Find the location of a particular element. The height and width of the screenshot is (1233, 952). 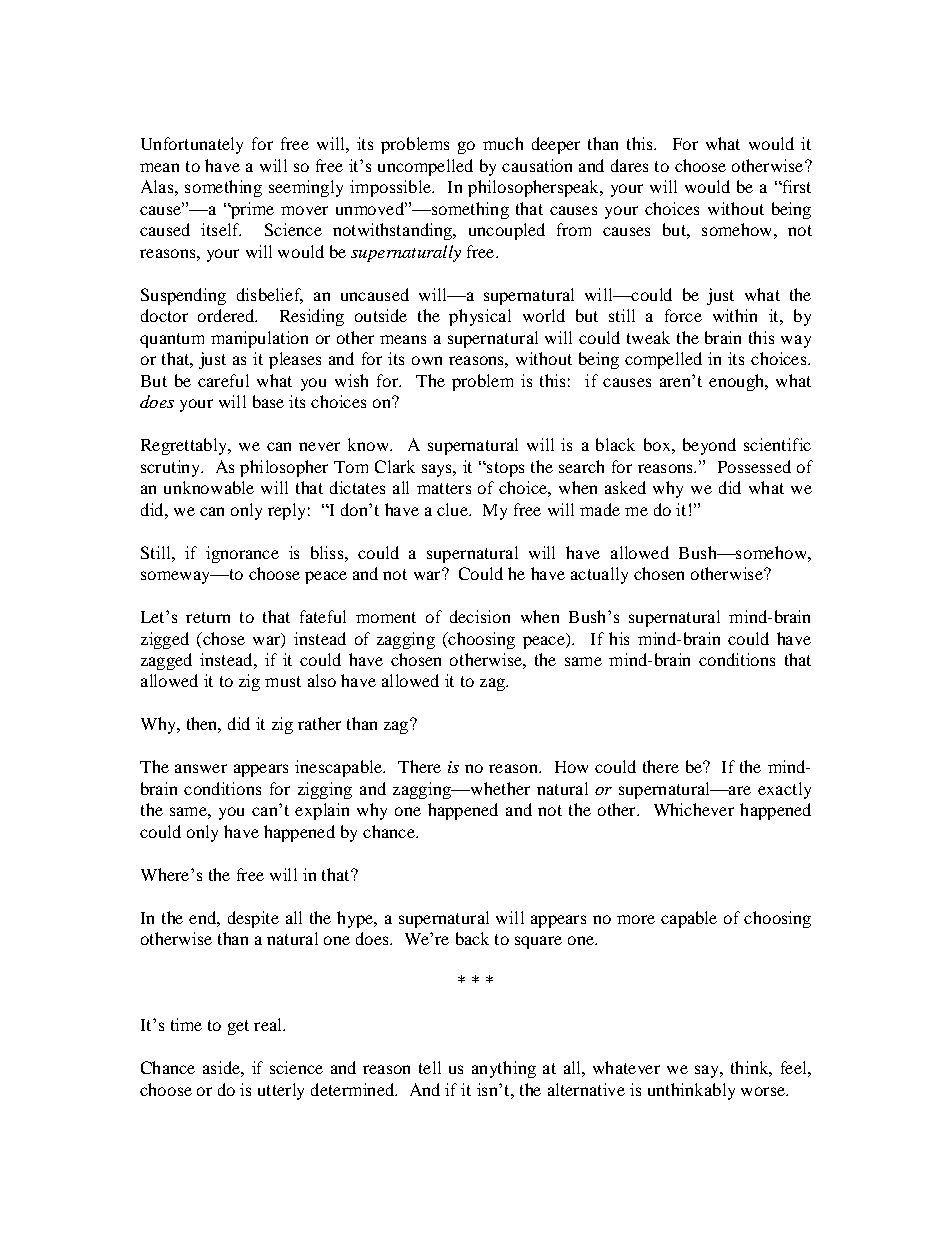

Regrettably is located at coordinates (185, 446).
